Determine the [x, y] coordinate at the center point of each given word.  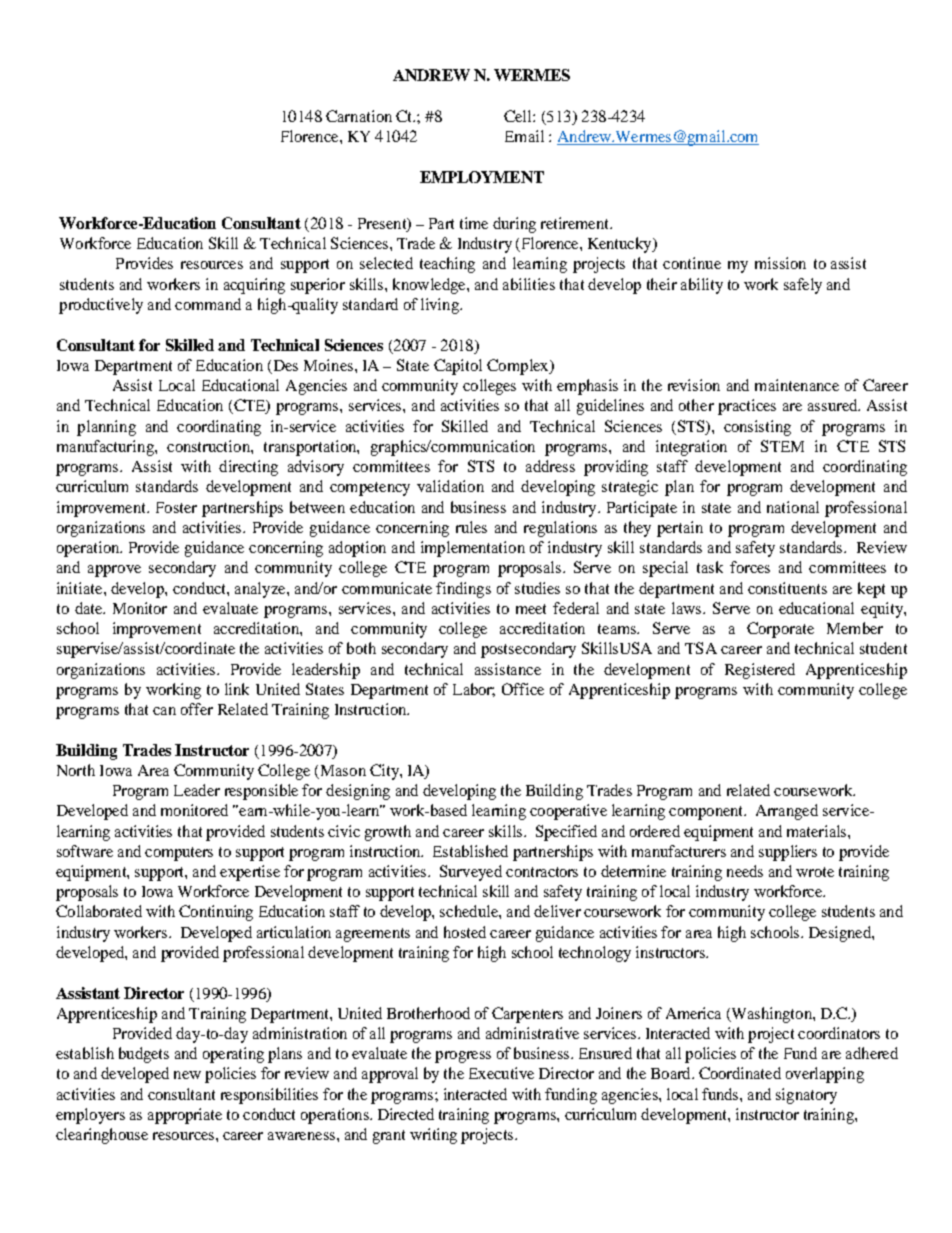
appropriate [185, 1116]
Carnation [359, 116]
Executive [501, 1073]
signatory [806, 1096]
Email [524, 136]
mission [780, 263]
